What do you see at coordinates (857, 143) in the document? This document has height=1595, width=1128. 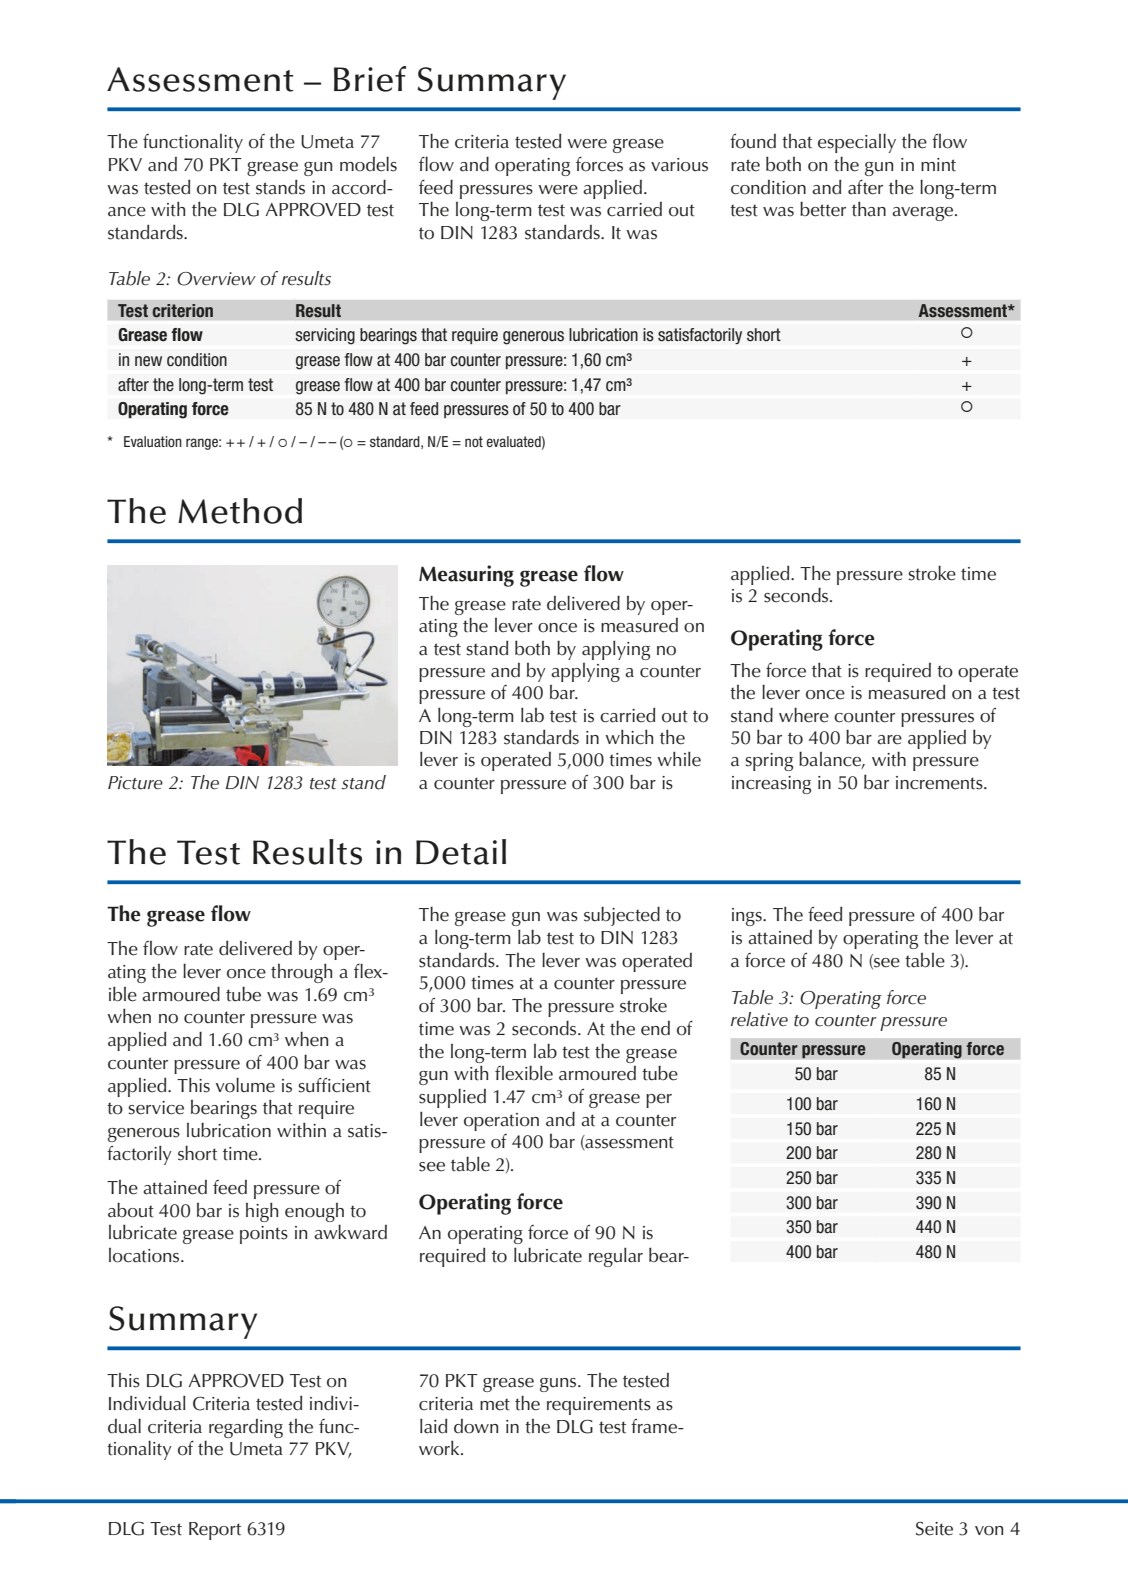 I see `especially` at bounding box center [857, 143].
